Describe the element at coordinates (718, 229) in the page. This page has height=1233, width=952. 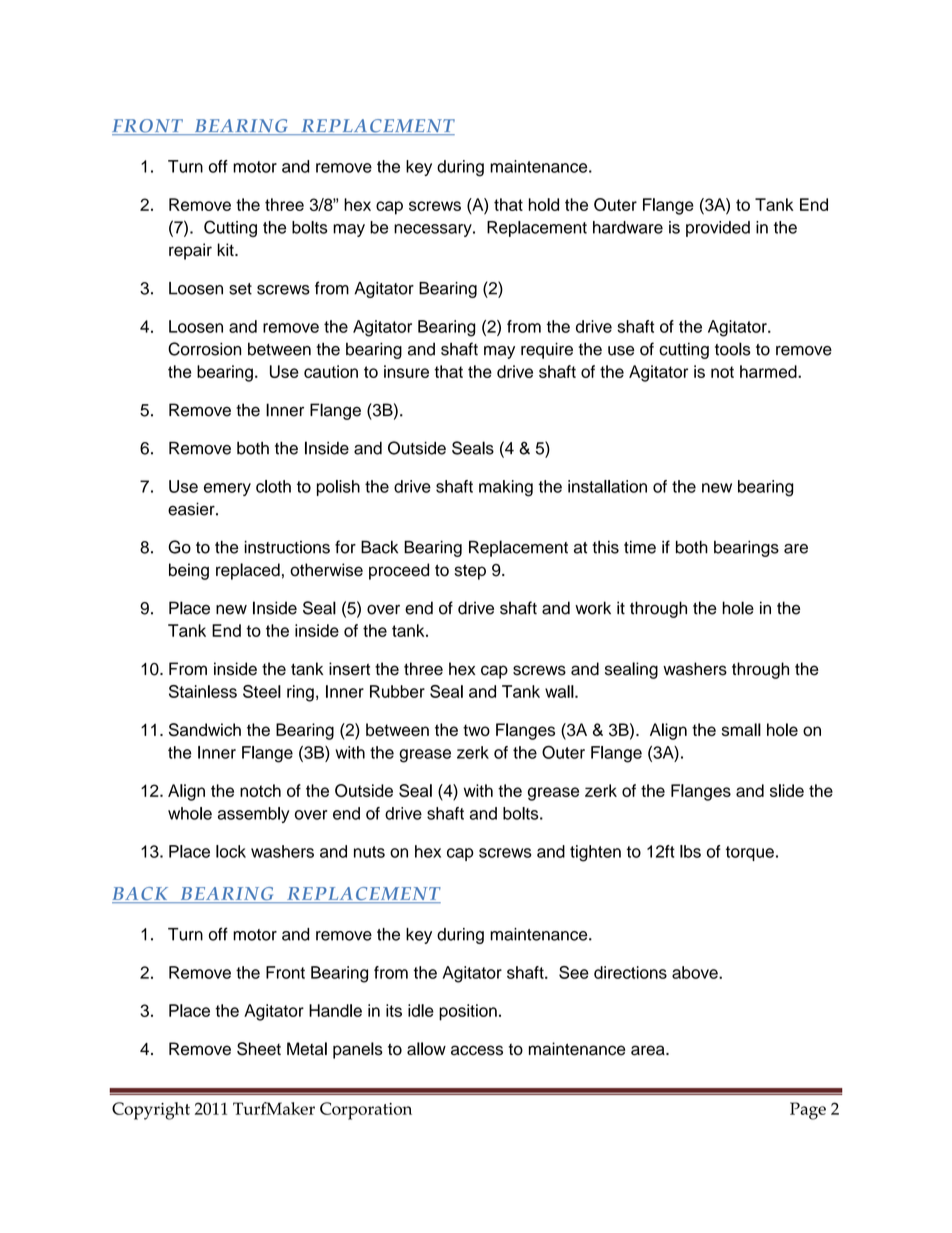
I see `provided` at that location.
